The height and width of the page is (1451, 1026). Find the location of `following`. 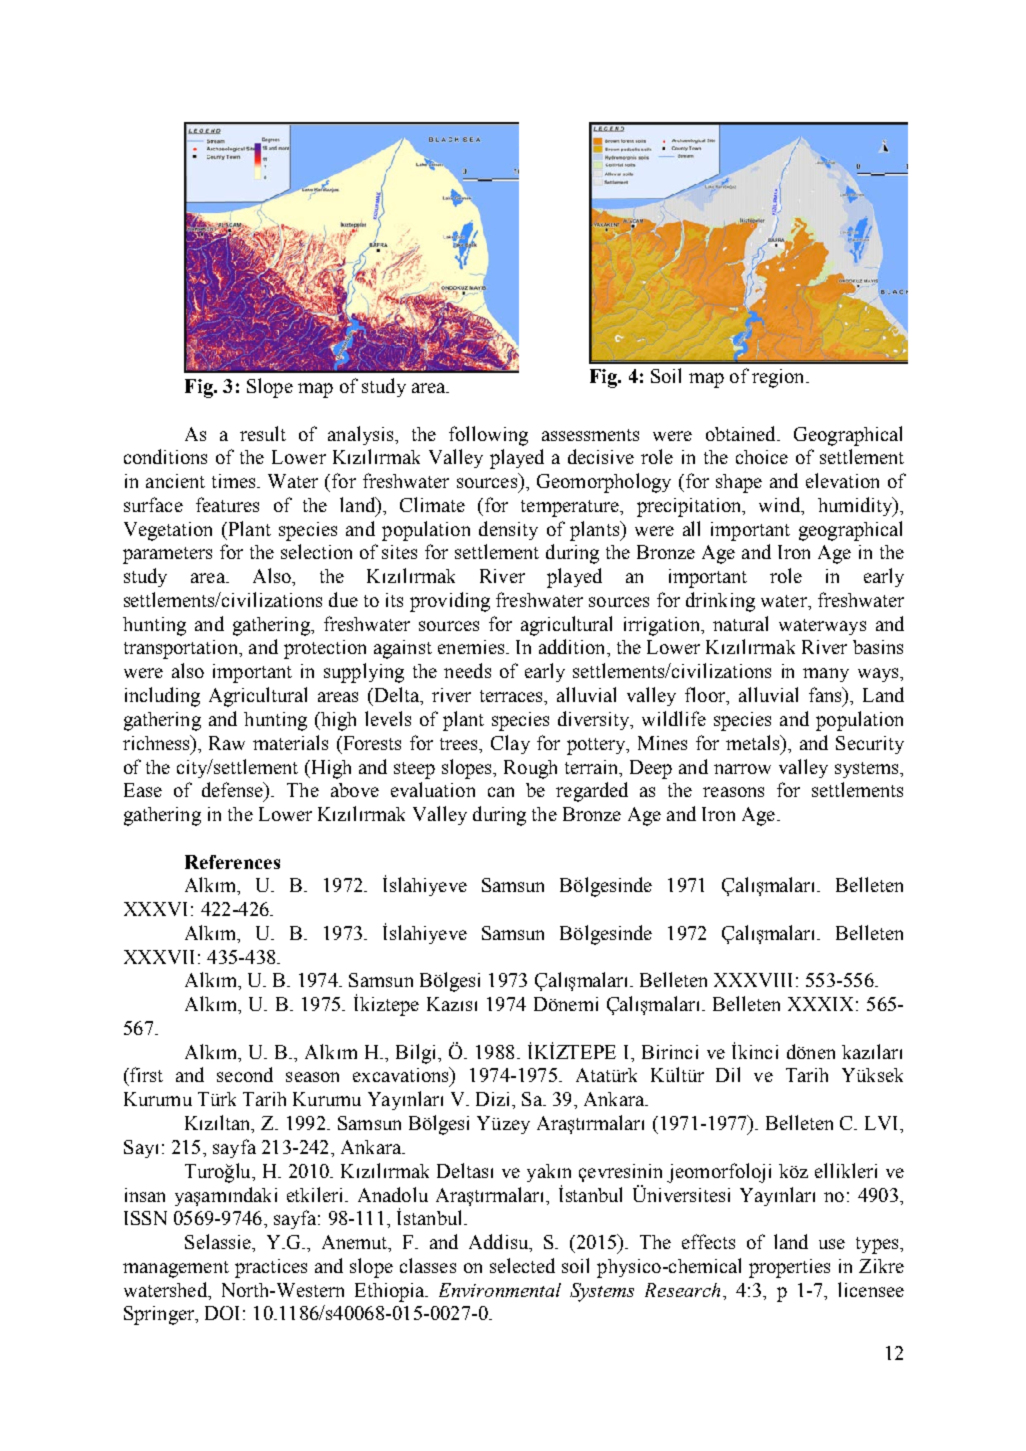

following is located at coordinates (488, 436).
